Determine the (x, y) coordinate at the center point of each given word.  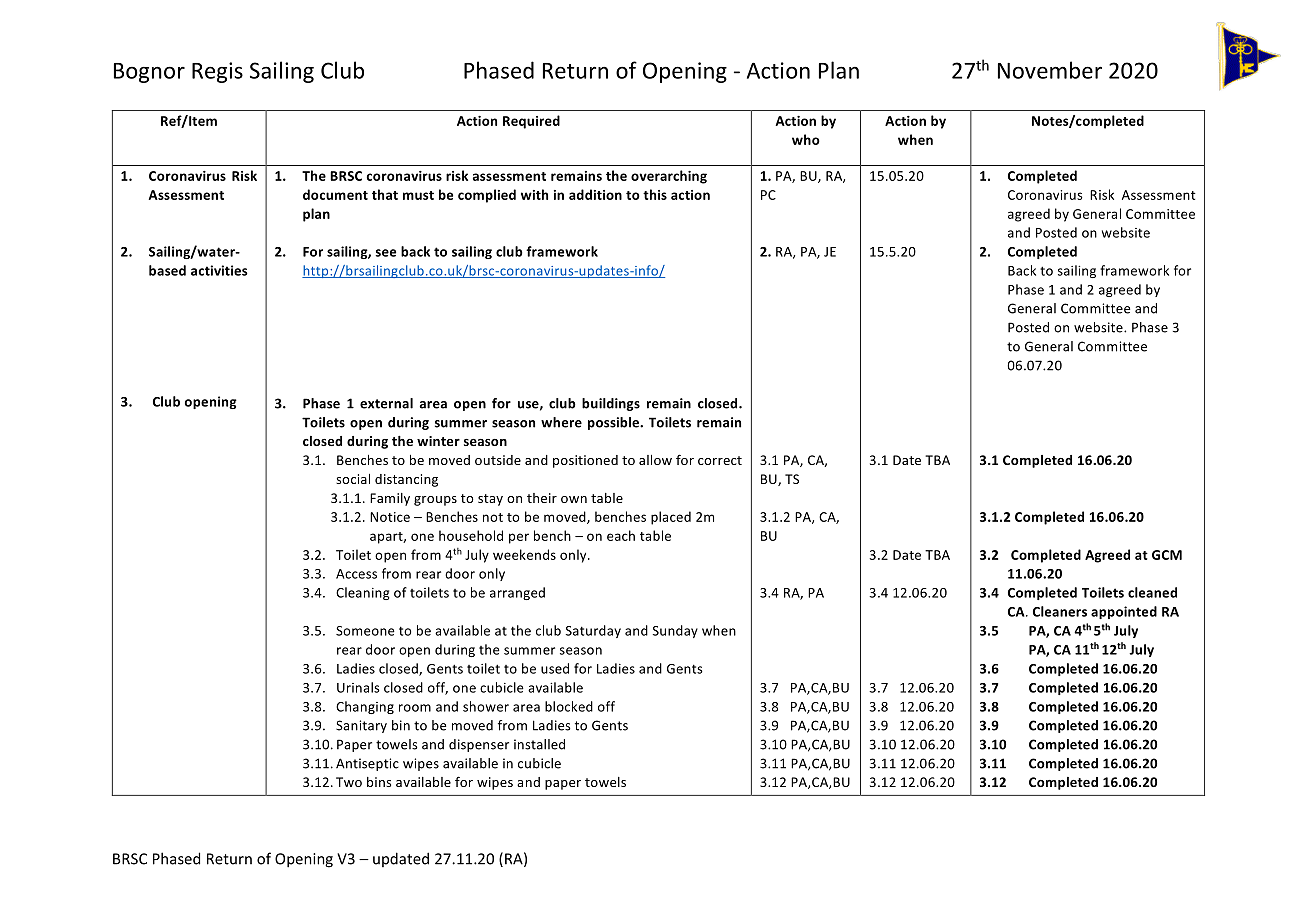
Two (349, 782)
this (655, 194)
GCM (1167, 555)
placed (671, 518)
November (1050, 70)
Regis (217, 72)
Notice (390, 517)
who (806, 139)
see (385, 253)
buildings (611, 404)
